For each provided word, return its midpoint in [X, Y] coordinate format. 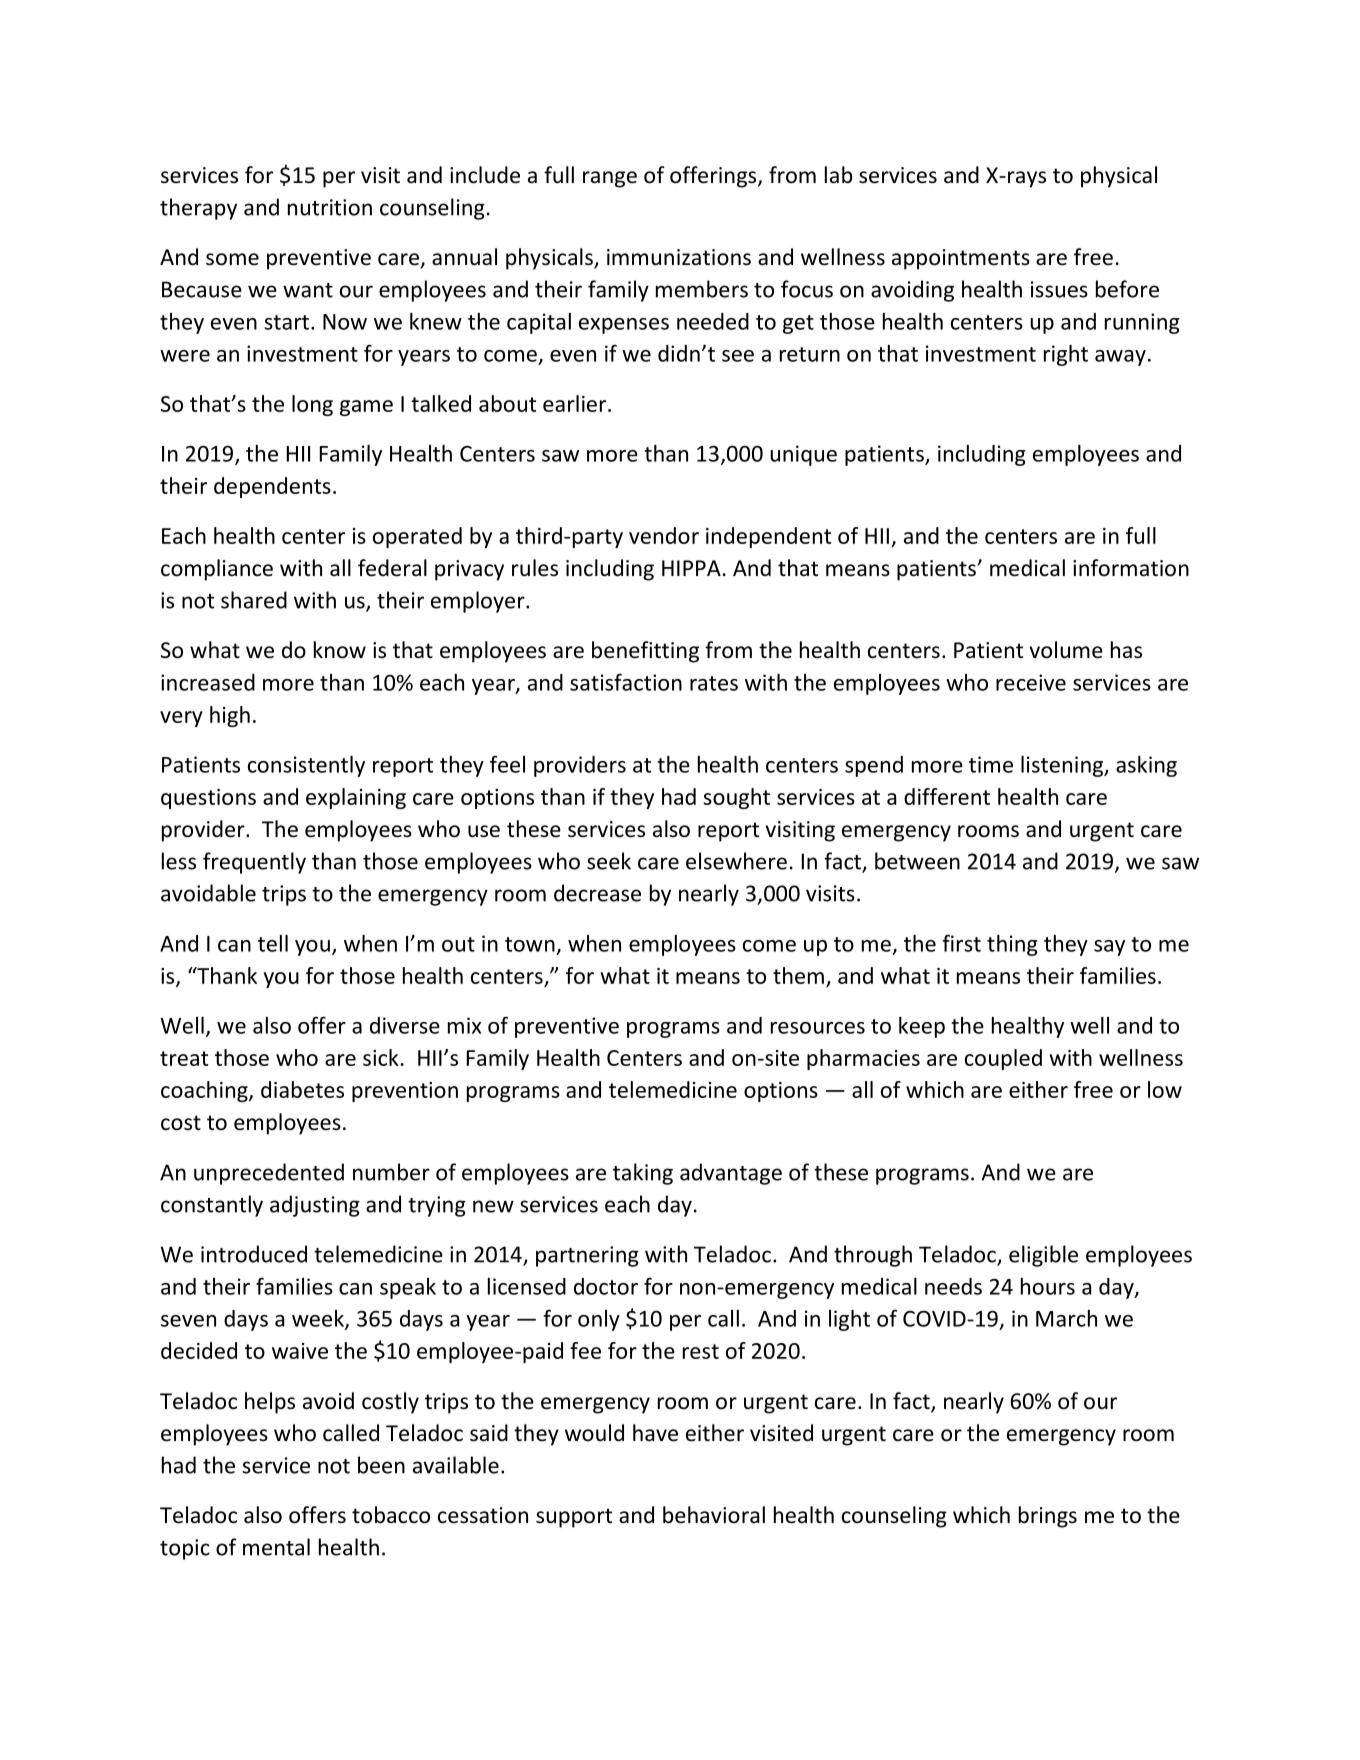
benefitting [645, 652]
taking [643, 1174]
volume [1066, 650]
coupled [1003, 1059]
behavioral [714, 1515]
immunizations [679, 257]
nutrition [330, 207]
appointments [961, 259]
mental [276, 1547]
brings [1048, 1517]
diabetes [302, 1089]
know [340, 650]
